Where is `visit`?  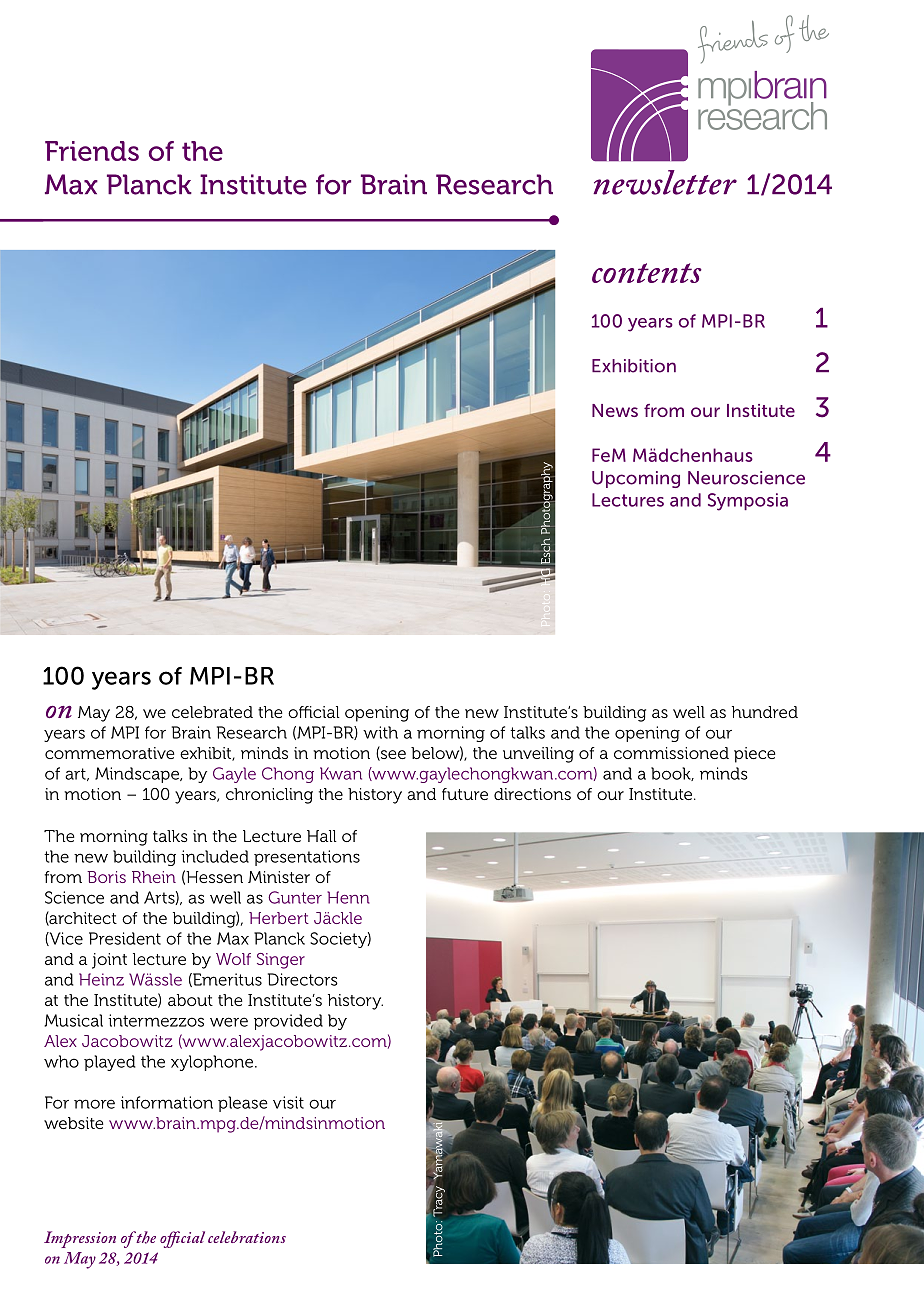
visit is located at coordinates (288, 1102).
